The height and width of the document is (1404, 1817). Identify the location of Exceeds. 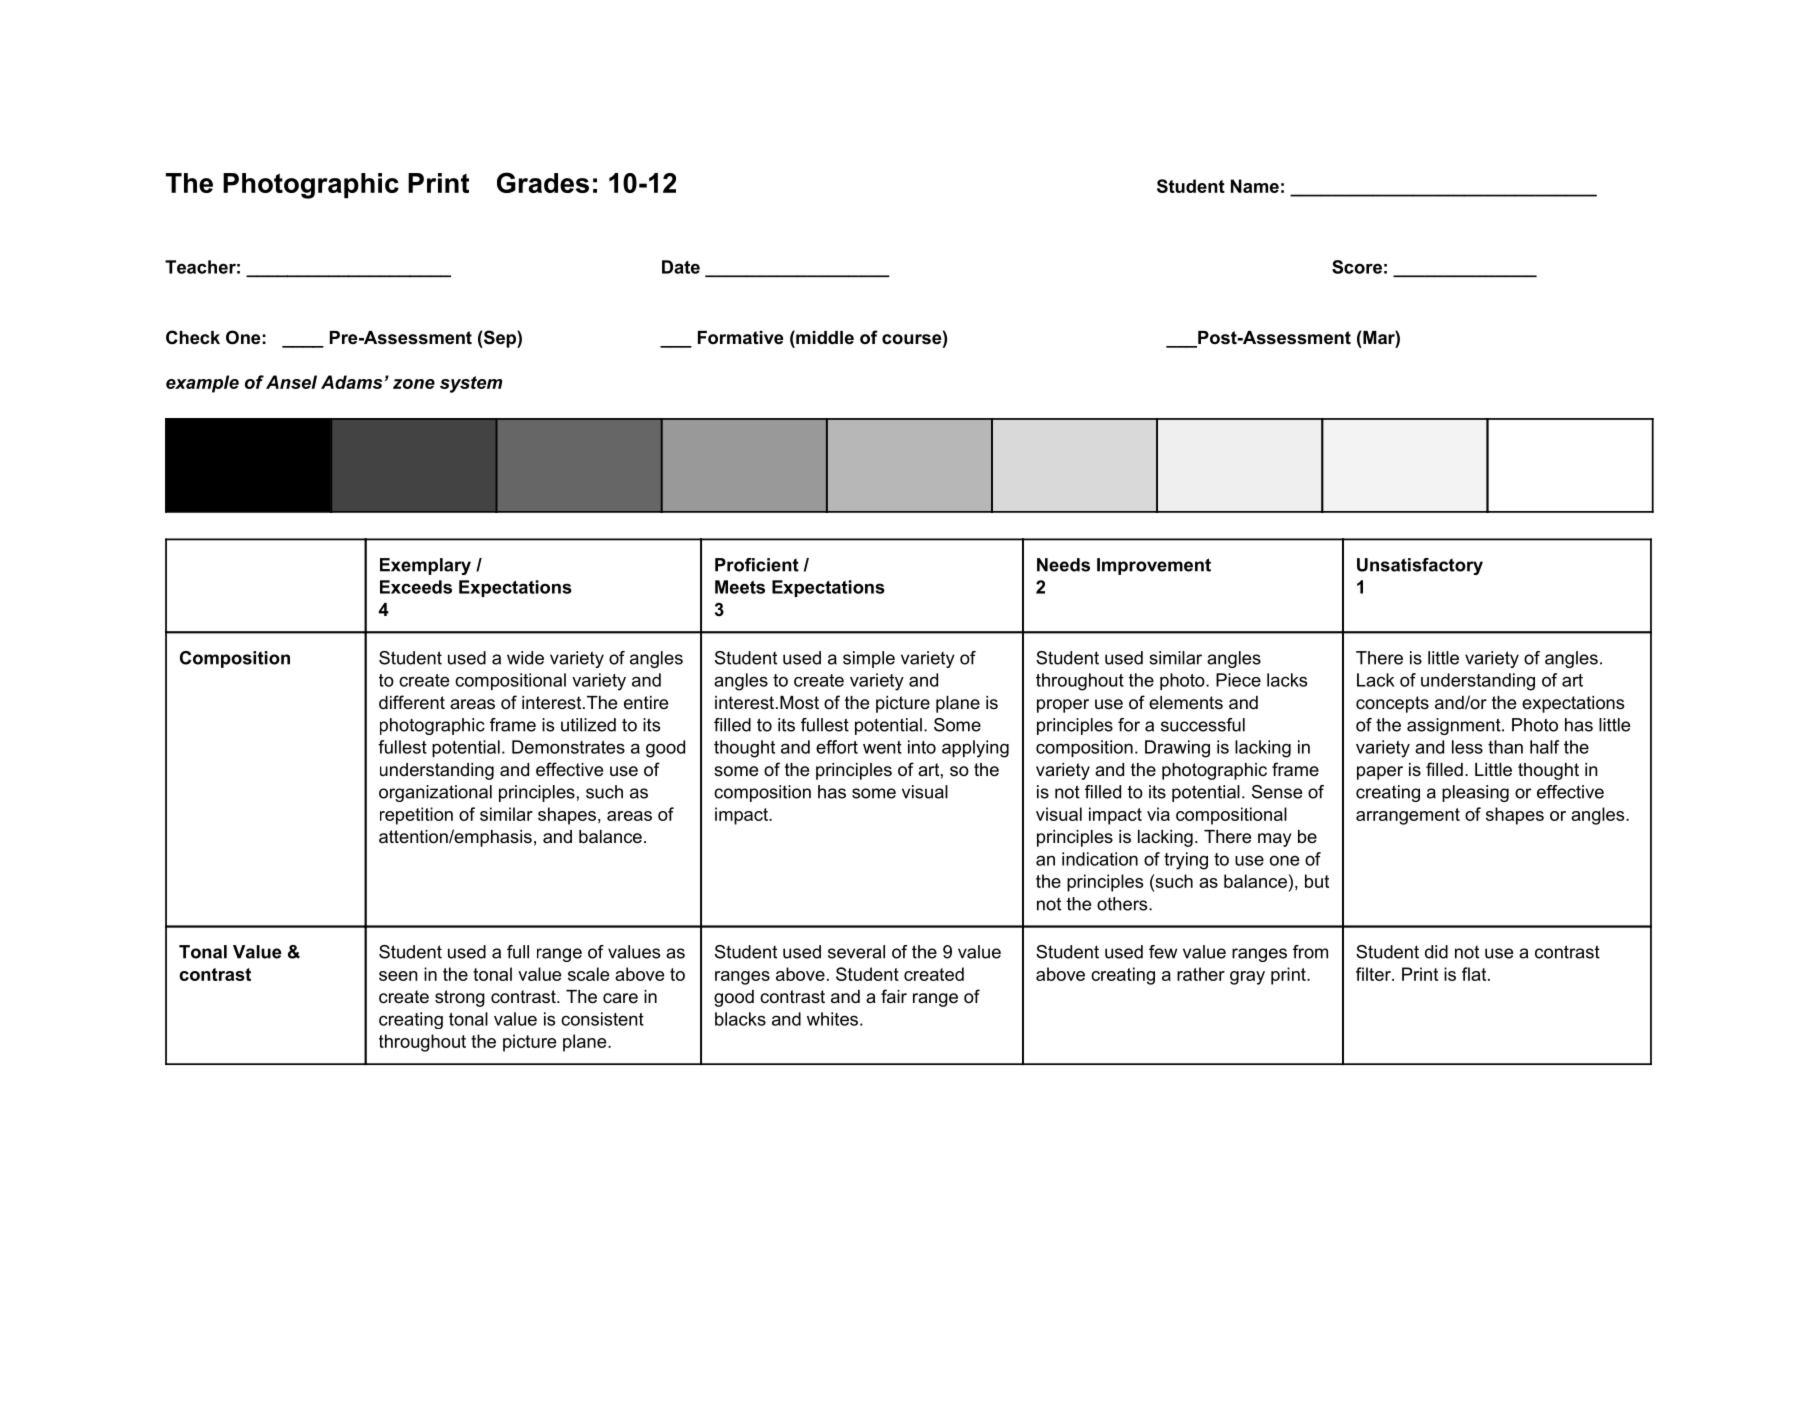
(416, 587).
